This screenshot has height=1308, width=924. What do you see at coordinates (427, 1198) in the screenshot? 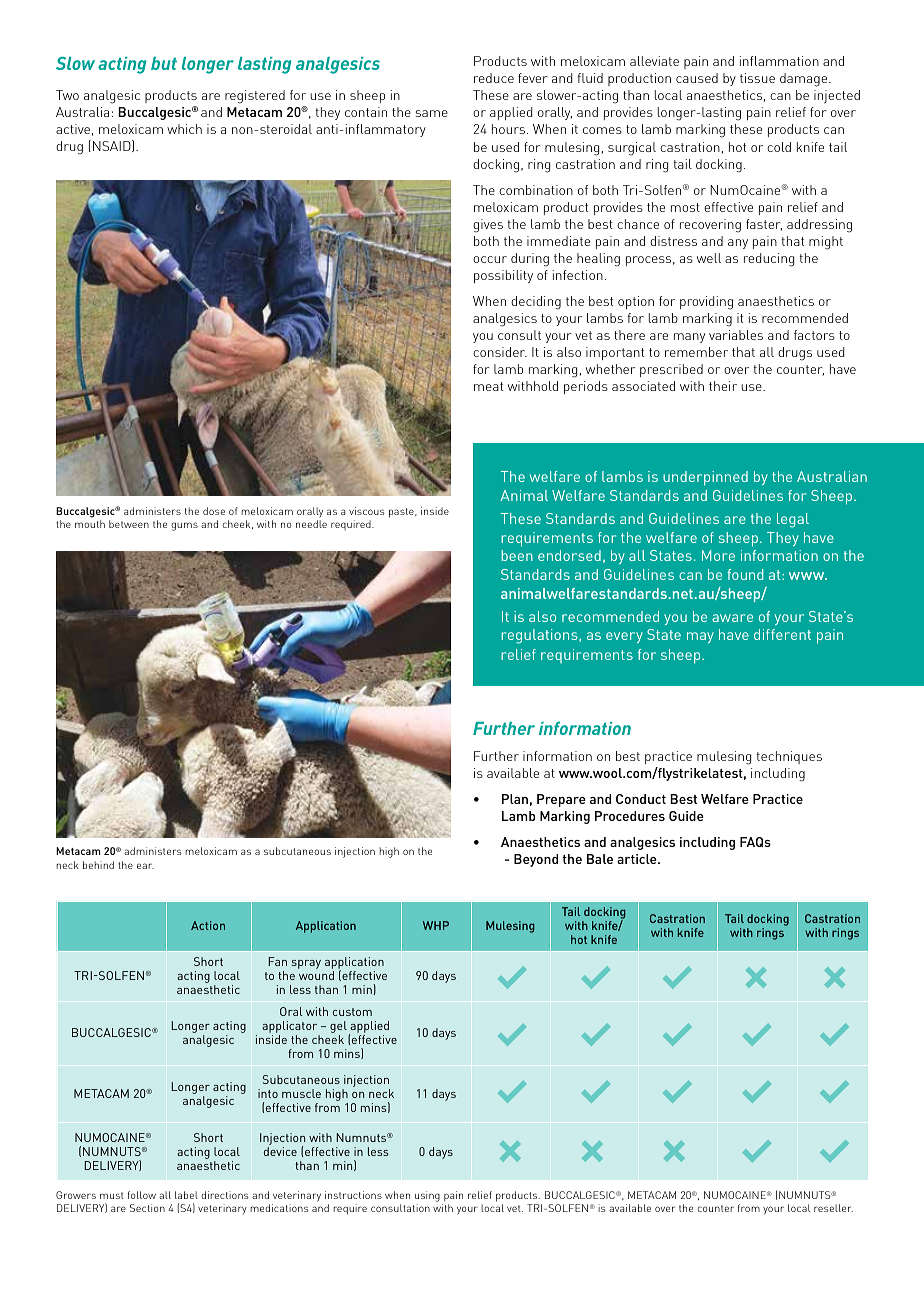
I see `using` at bounding box center [427, 1198].
